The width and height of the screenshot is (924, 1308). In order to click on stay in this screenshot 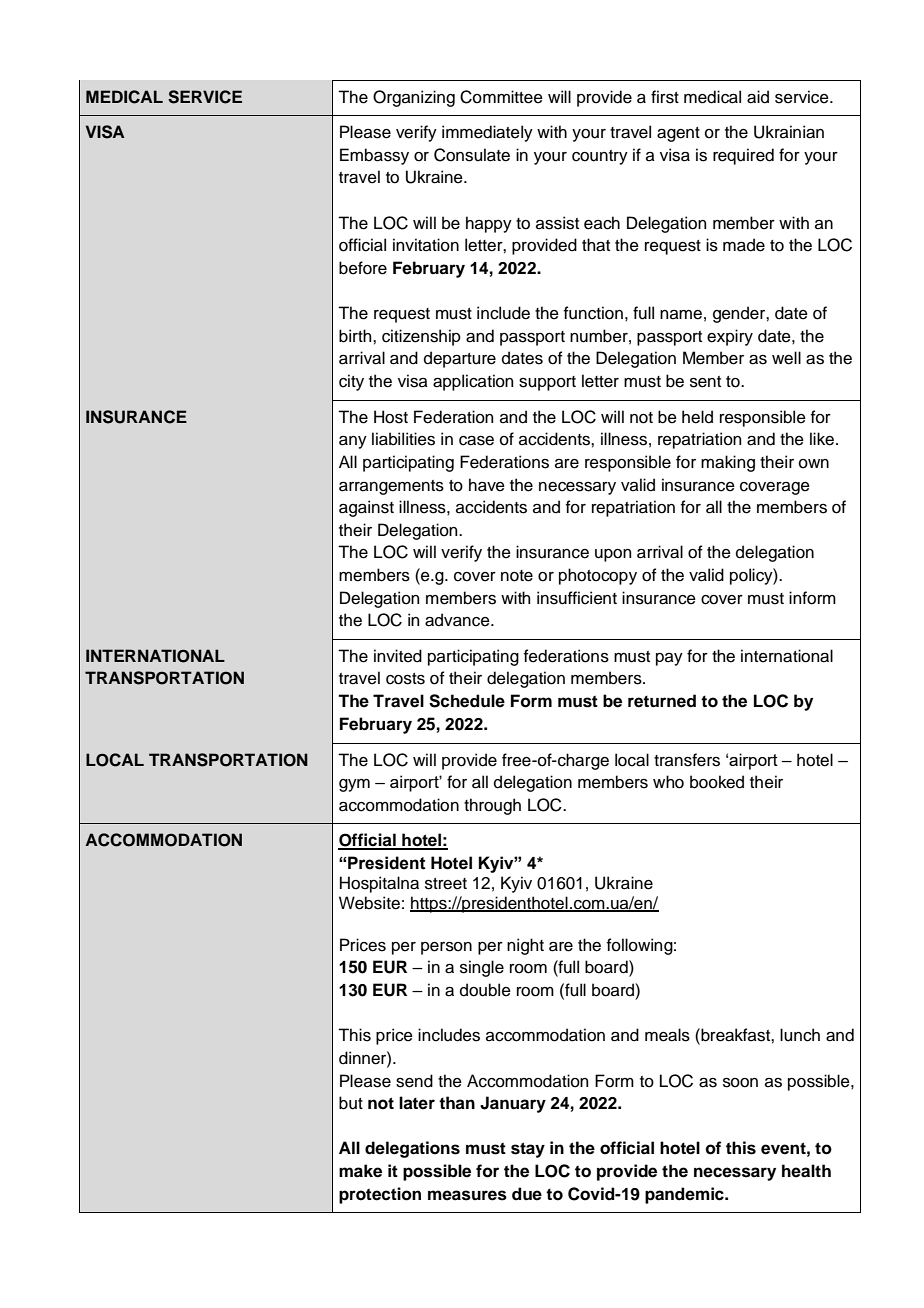, I will do `click(528, 1150)`.
